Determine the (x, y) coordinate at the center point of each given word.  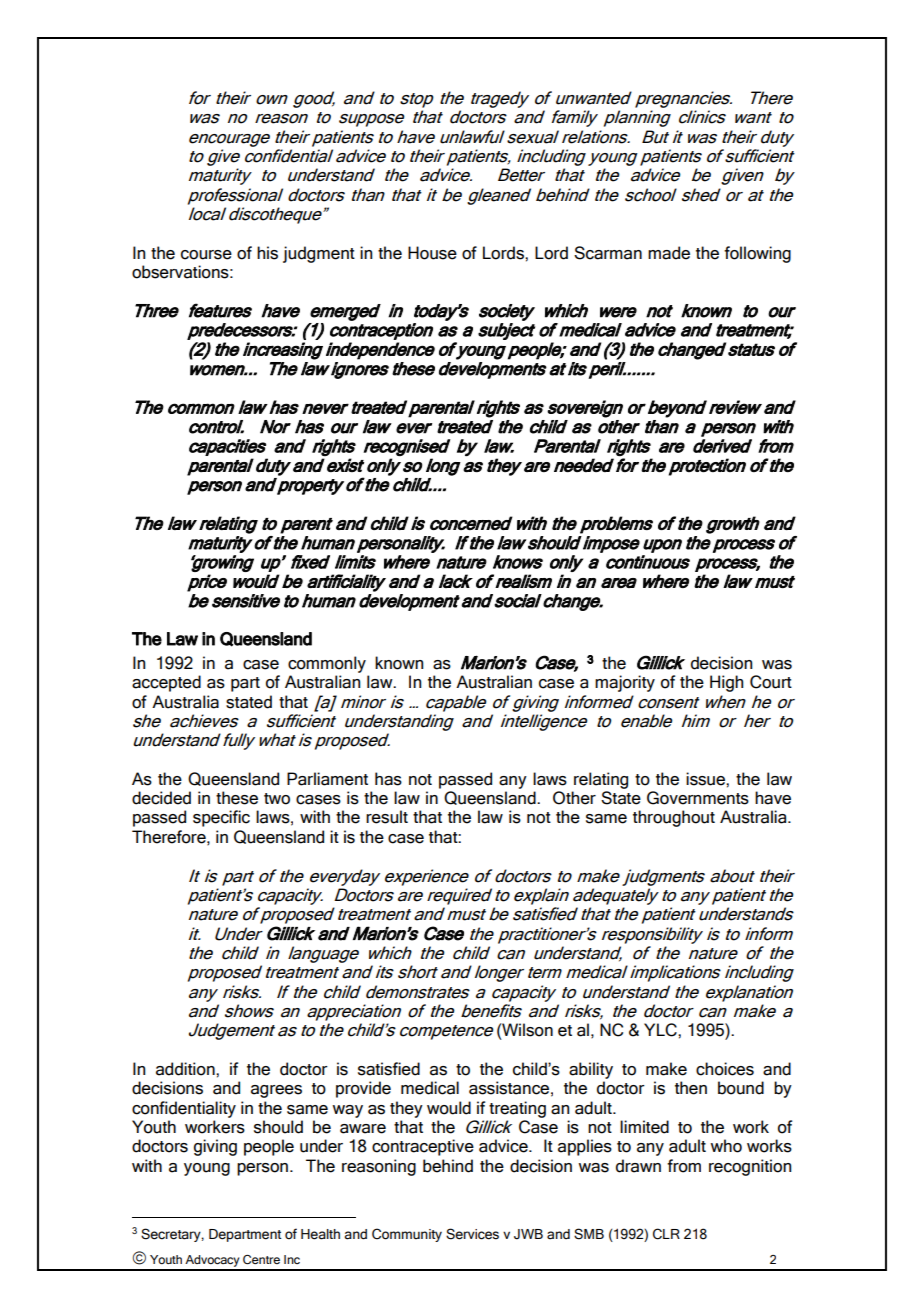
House (432, 253)
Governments (698, 798)
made (669, 253)
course (206, 255)
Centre (261, 1259)
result (387, 817)
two (277, 799)
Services (472, 1234)
